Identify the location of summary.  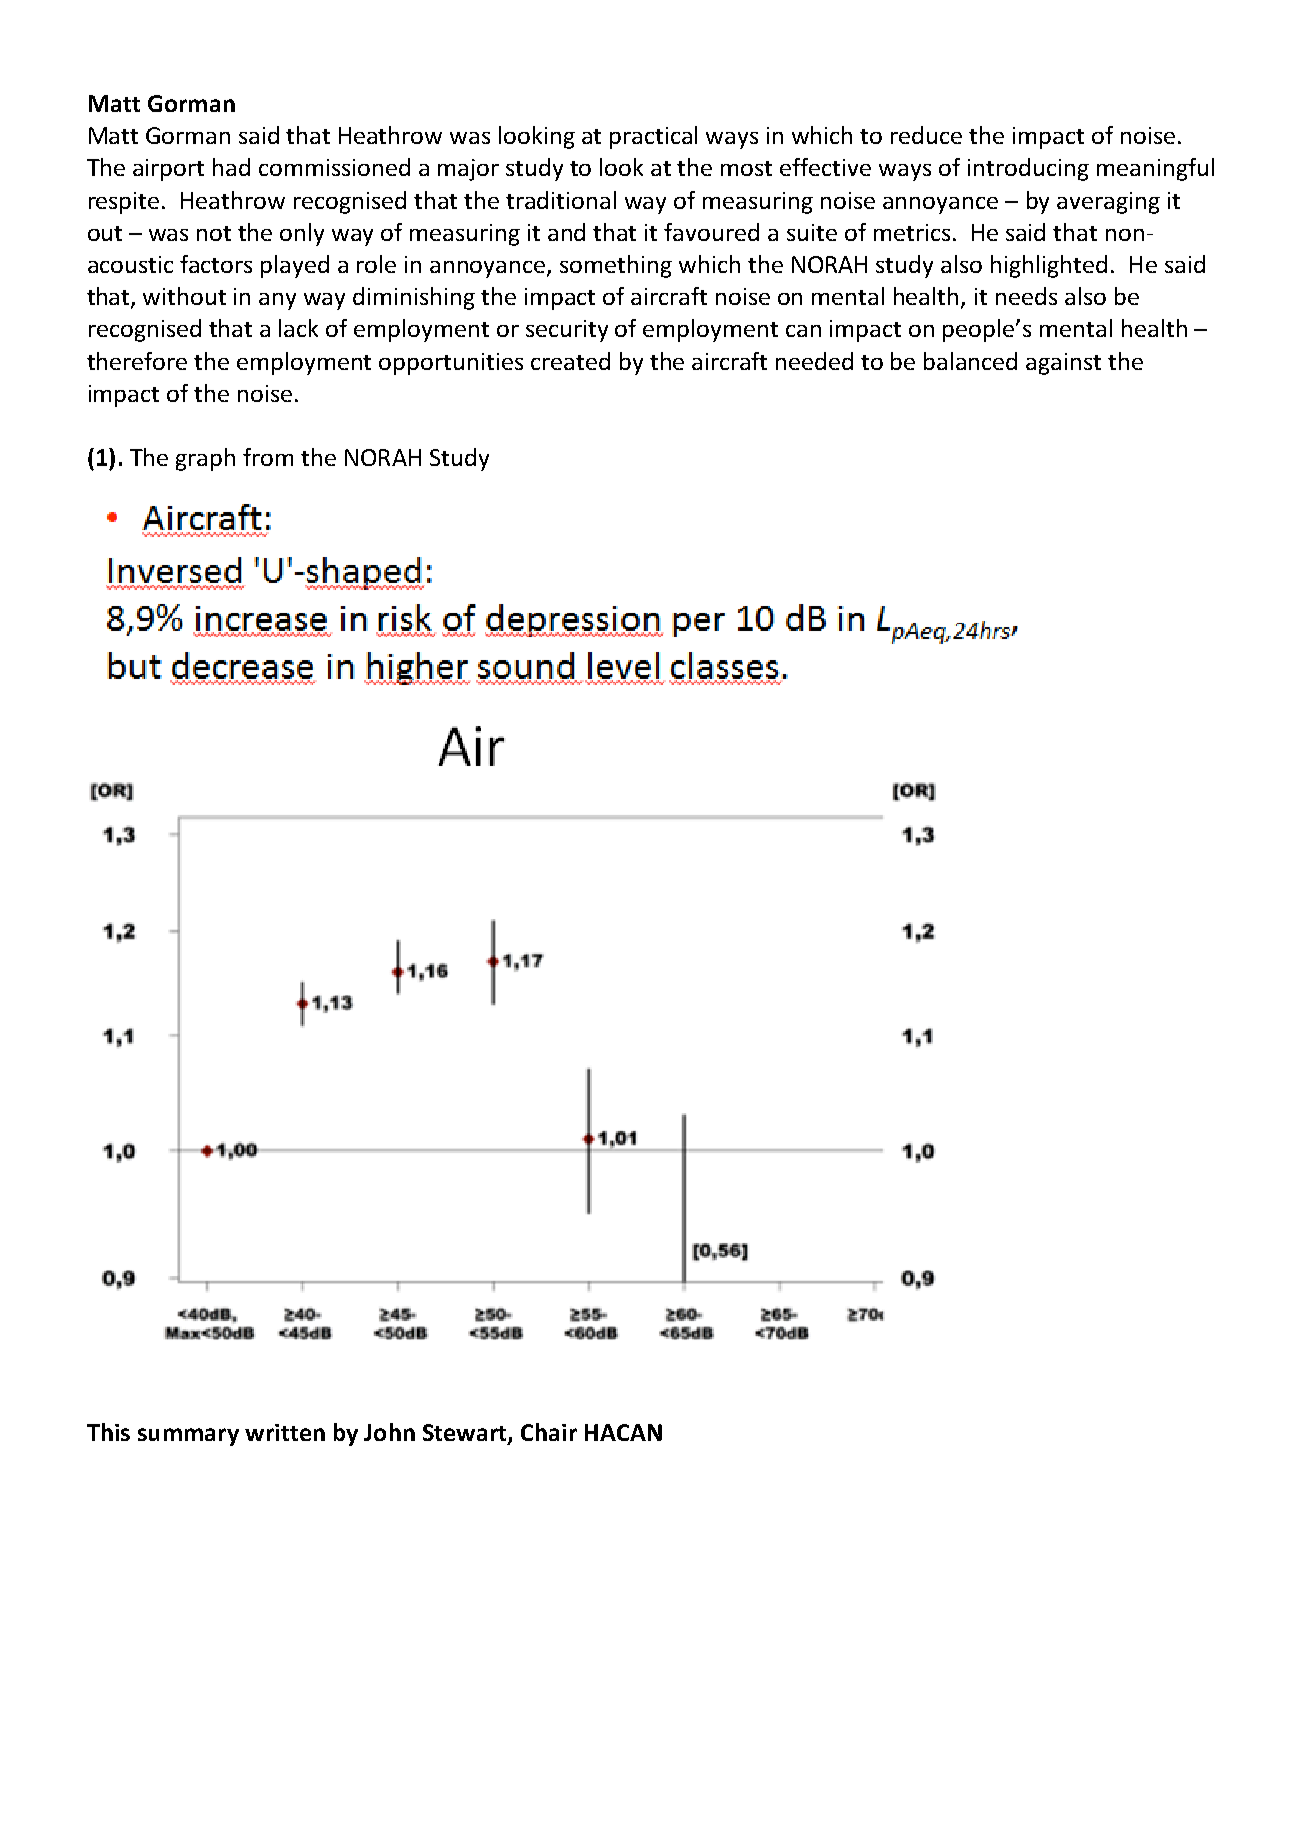
(188, 1437).
